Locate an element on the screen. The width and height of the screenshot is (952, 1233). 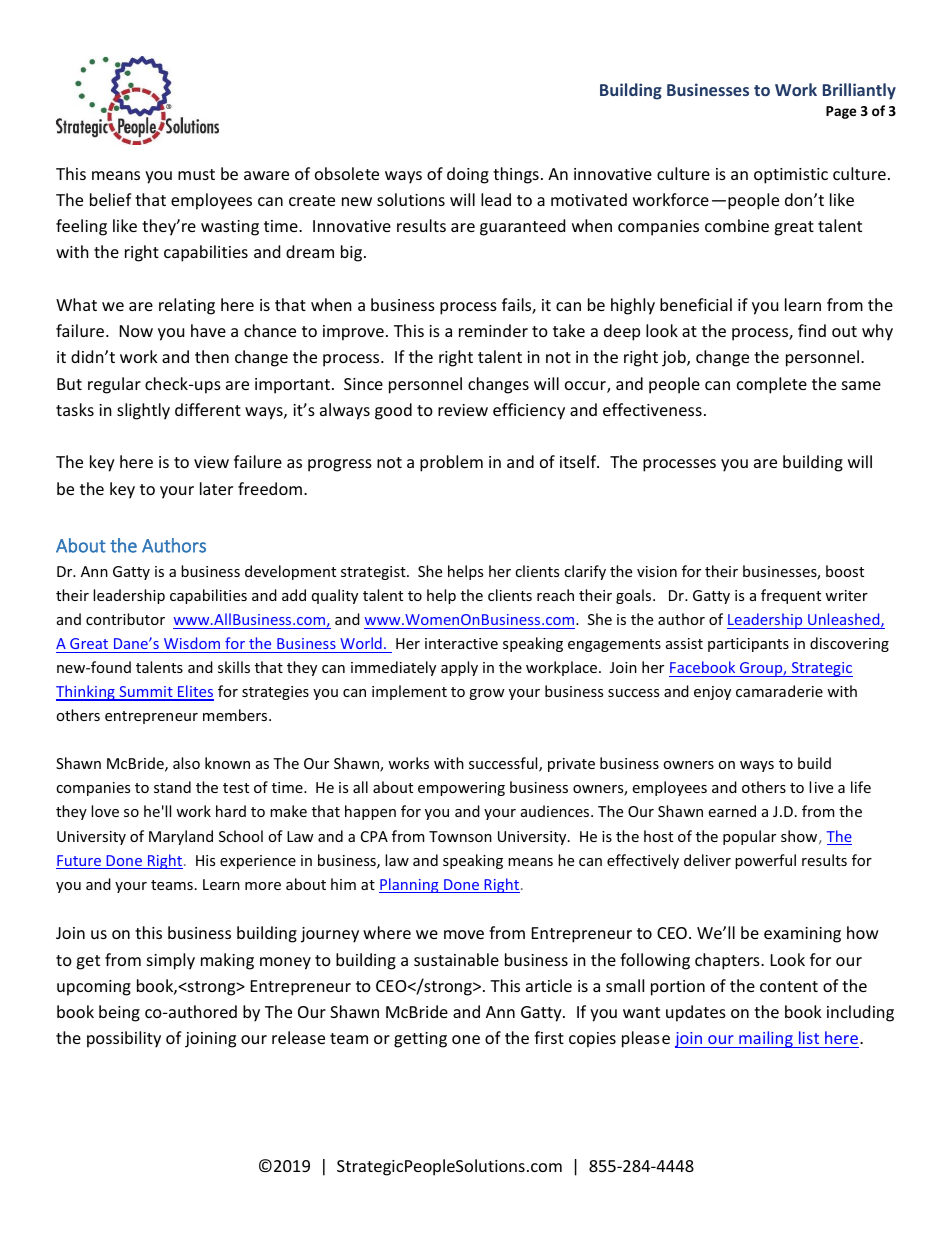
grow is located at coordinates (487, 694).
